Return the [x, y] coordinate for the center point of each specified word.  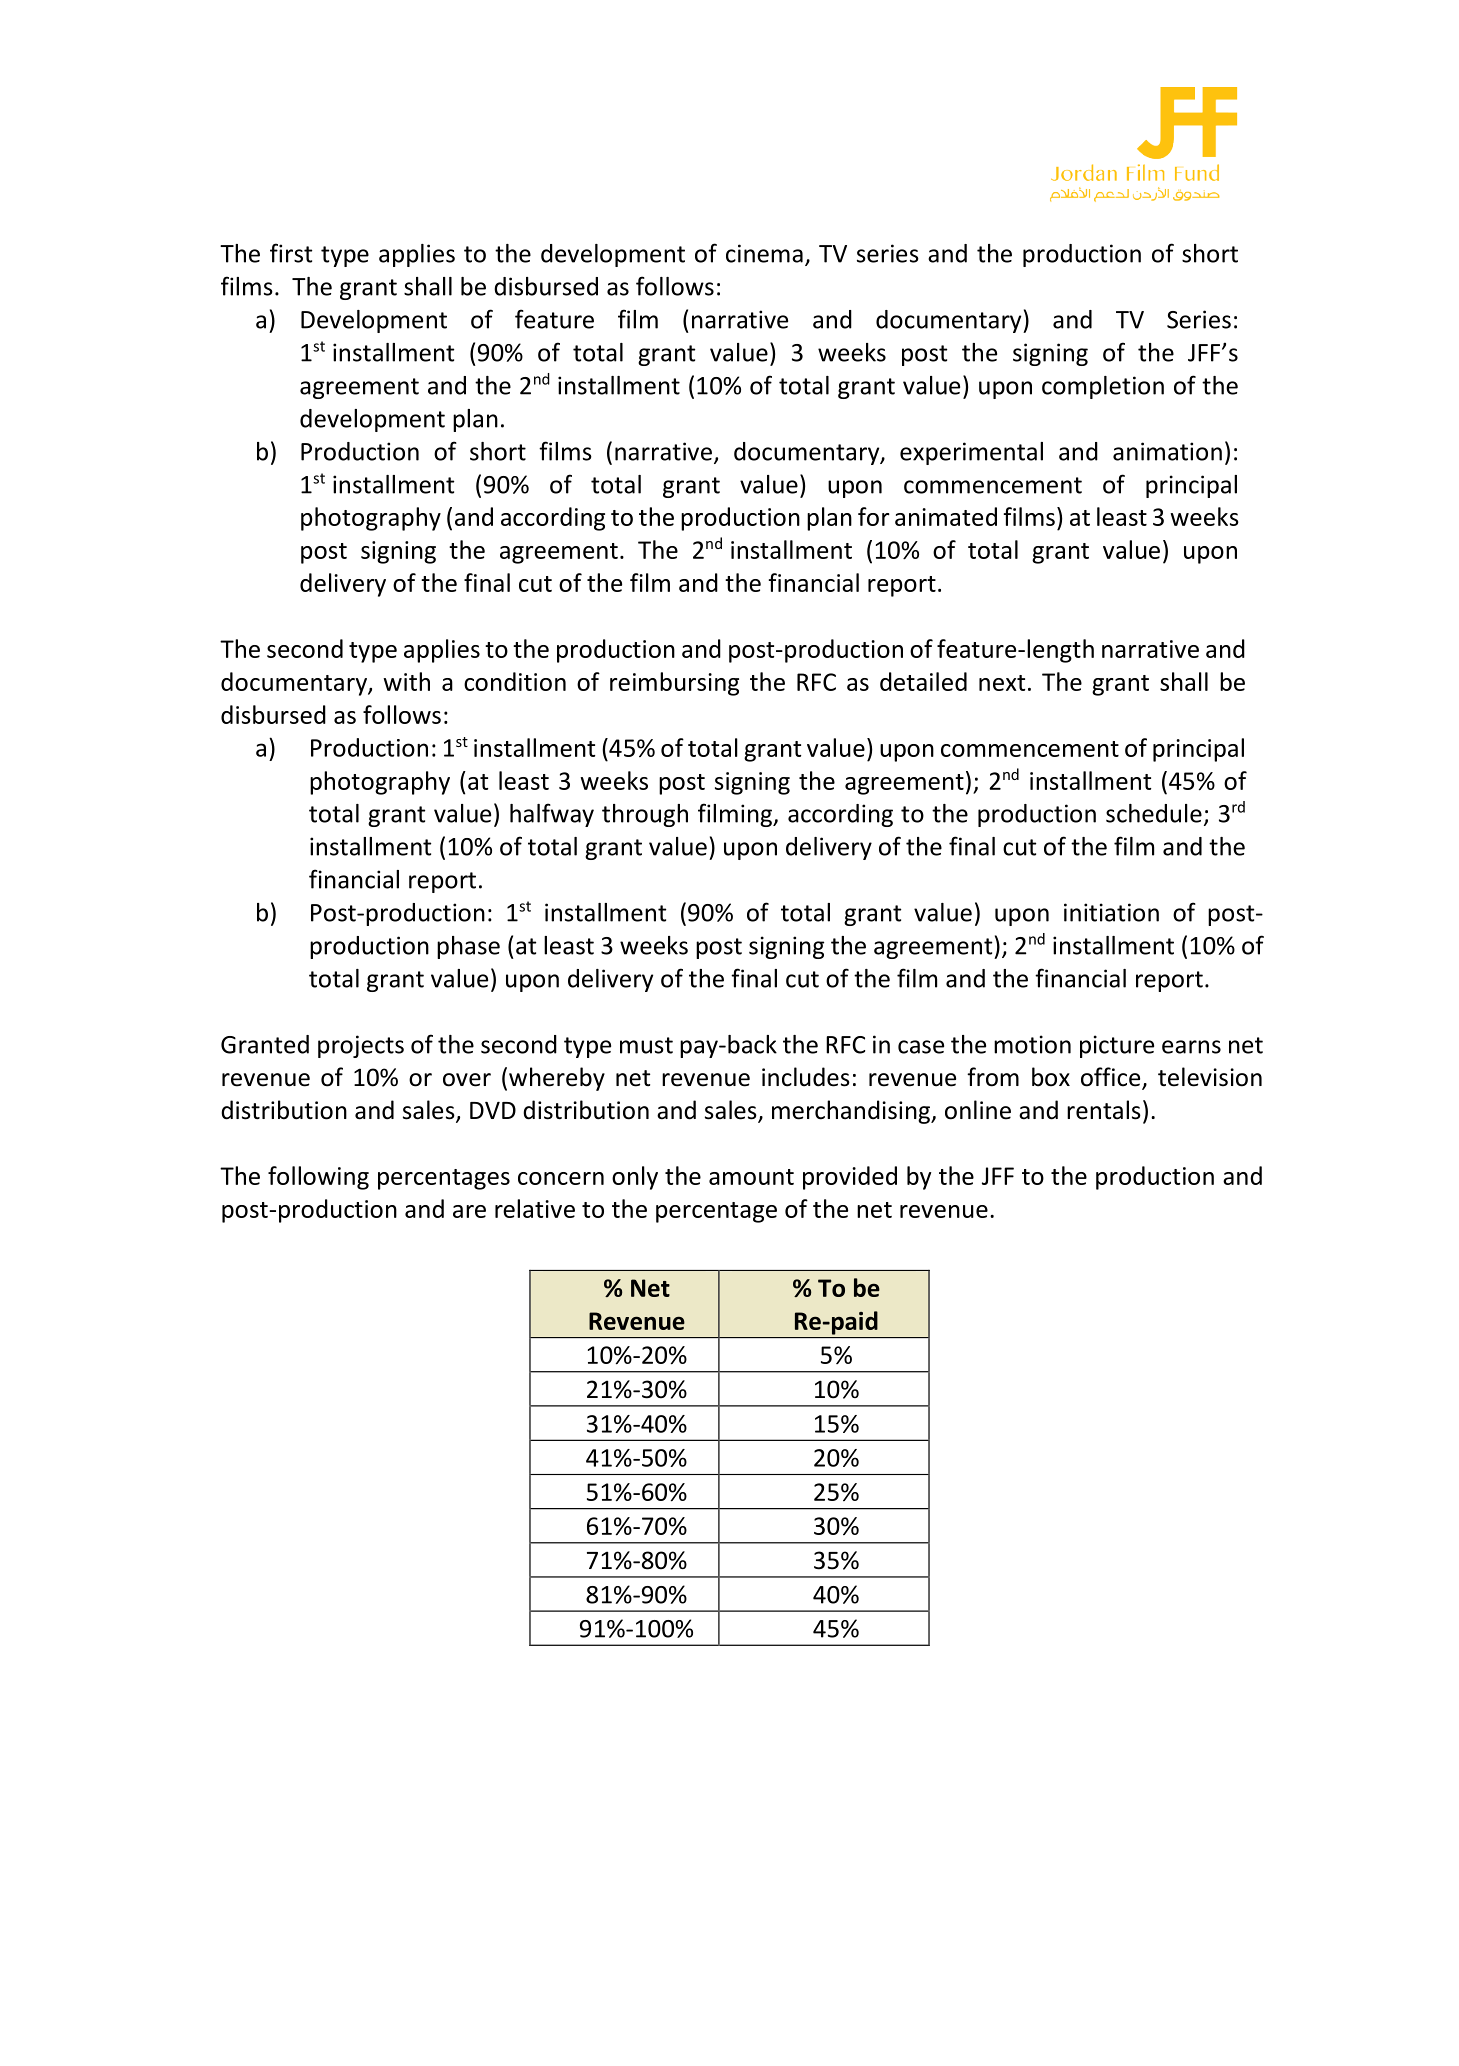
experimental [971, 453]
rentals [1104, 1110]
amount [751, 1177]
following [318, 1178]
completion [1103, 387]
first [291, 253]
